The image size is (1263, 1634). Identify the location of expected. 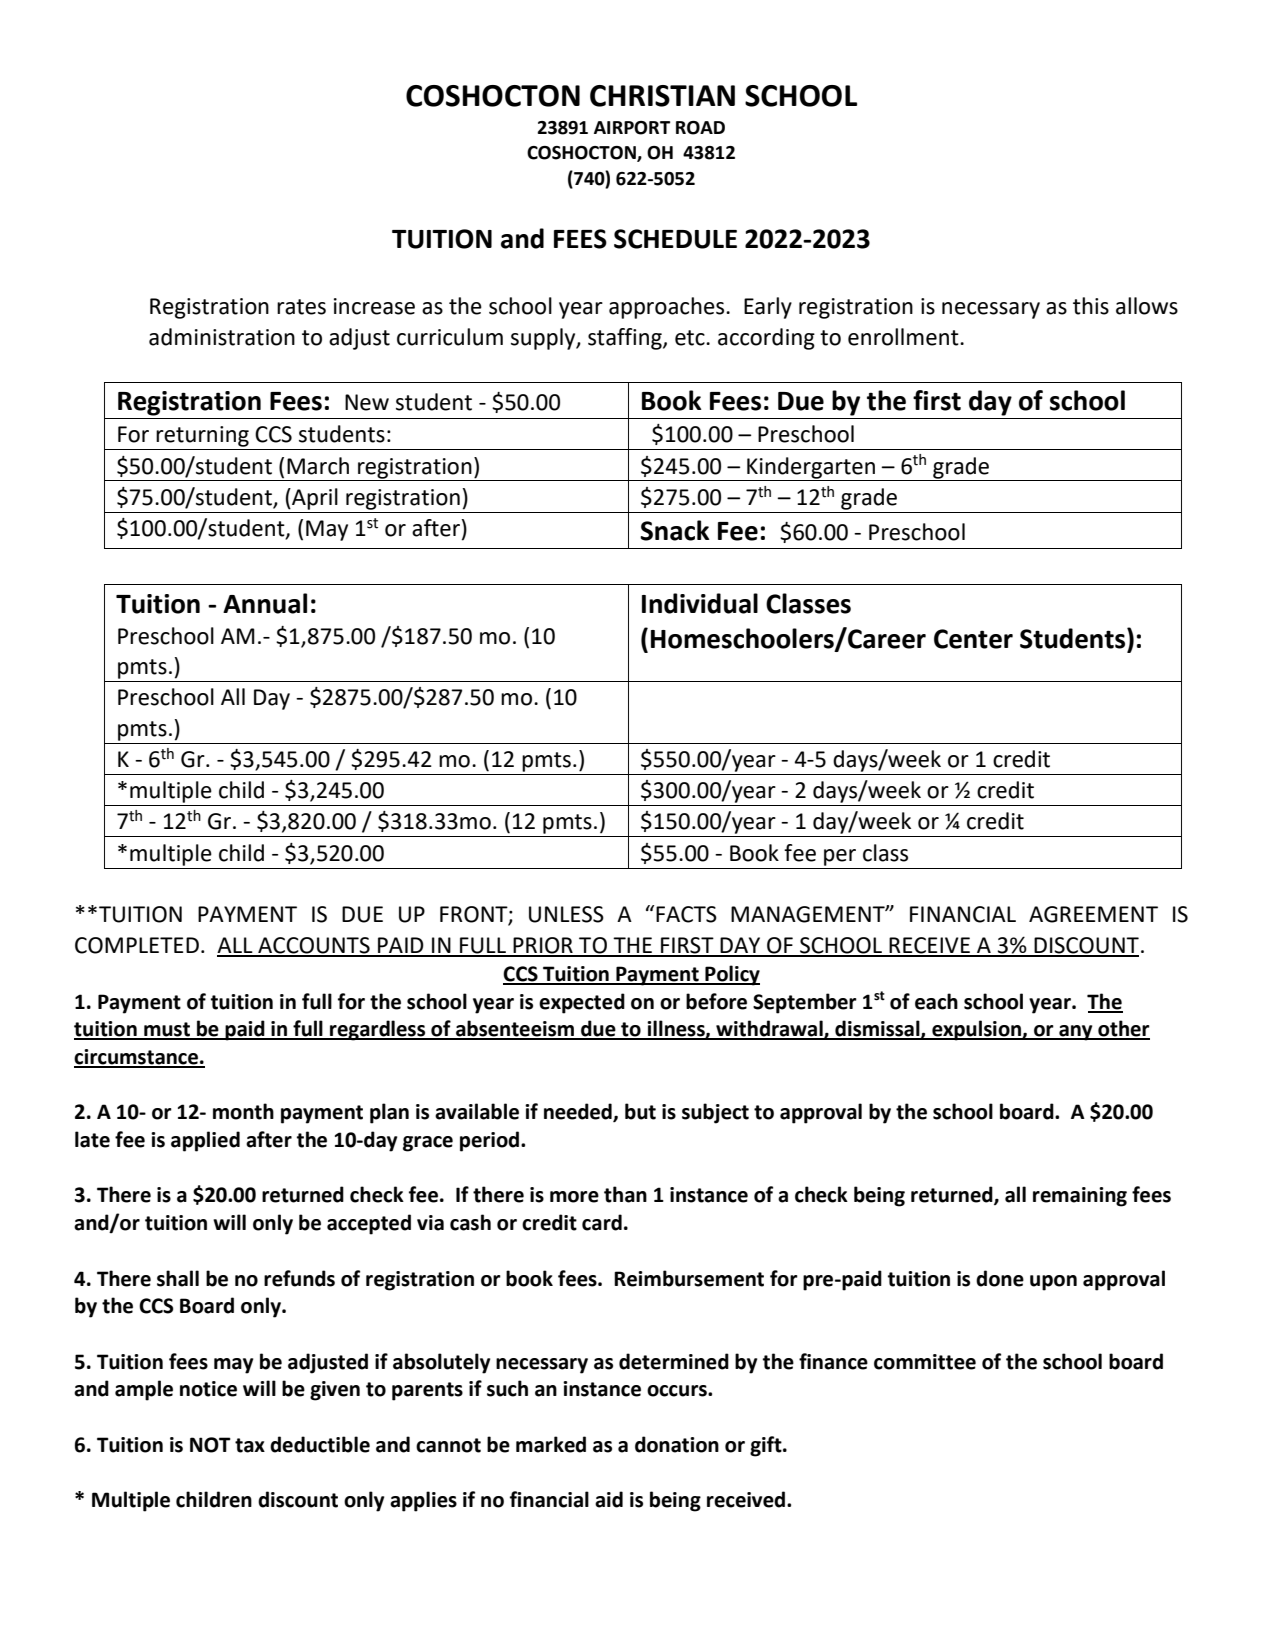
(582, 1003).
